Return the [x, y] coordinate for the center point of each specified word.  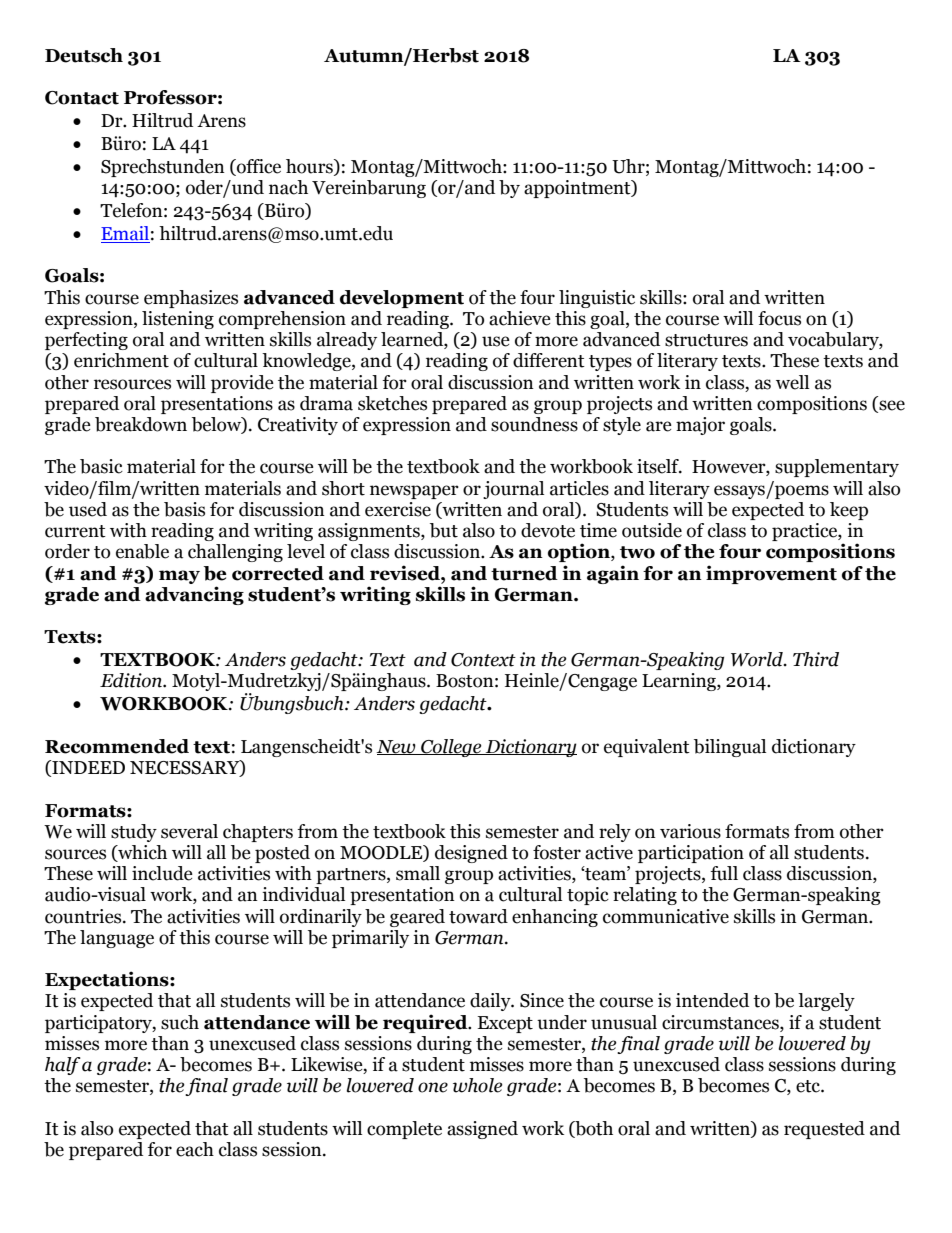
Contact [82, 98]
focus [779, 318]
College [451, 748]
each [195, 1149]
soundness [534, 424]
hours [310, 167]
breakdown [141, 424]
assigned [482, 1130]
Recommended [117, 746]
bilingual [730, 748]
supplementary [837, 468]
